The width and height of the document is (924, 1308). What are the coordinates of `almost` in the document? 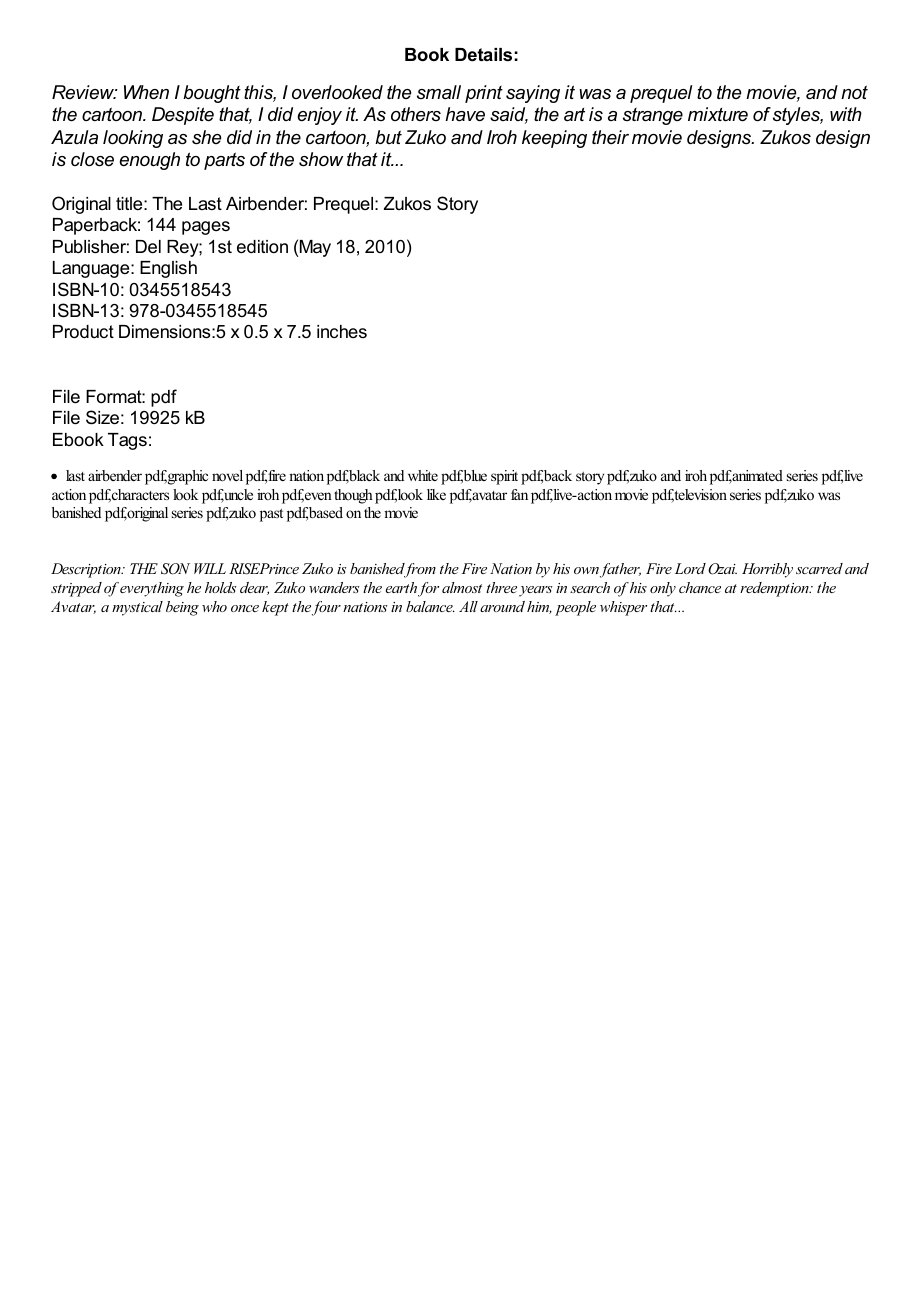 It's located at (462, 587).
